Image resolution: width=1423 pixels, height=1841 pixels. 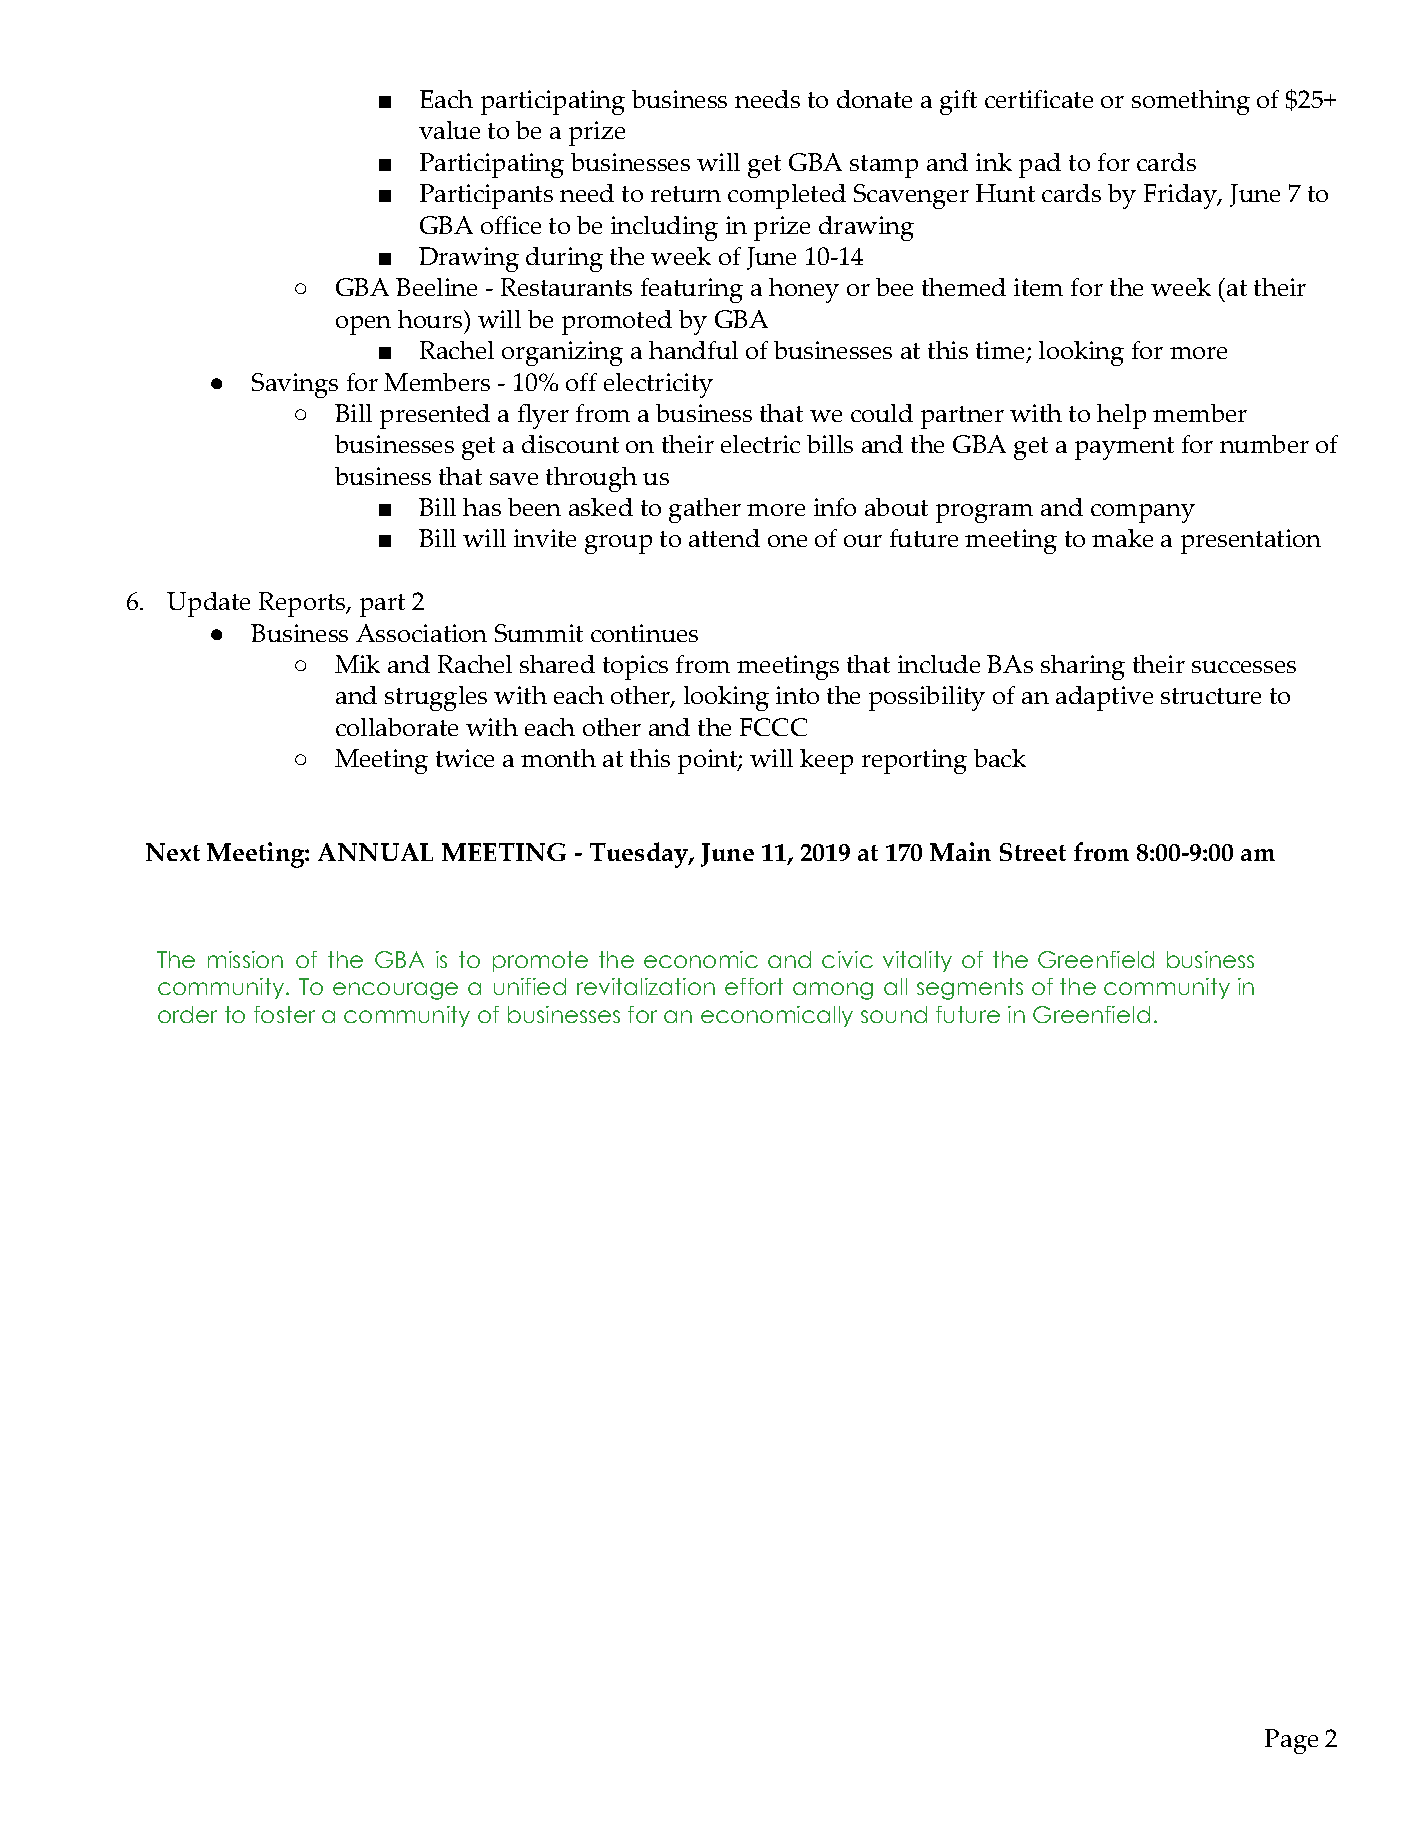 What do you see at coordinates (1181, 196) in the screenshot?
I see `Friday` at bounding box center [1181, 196].
